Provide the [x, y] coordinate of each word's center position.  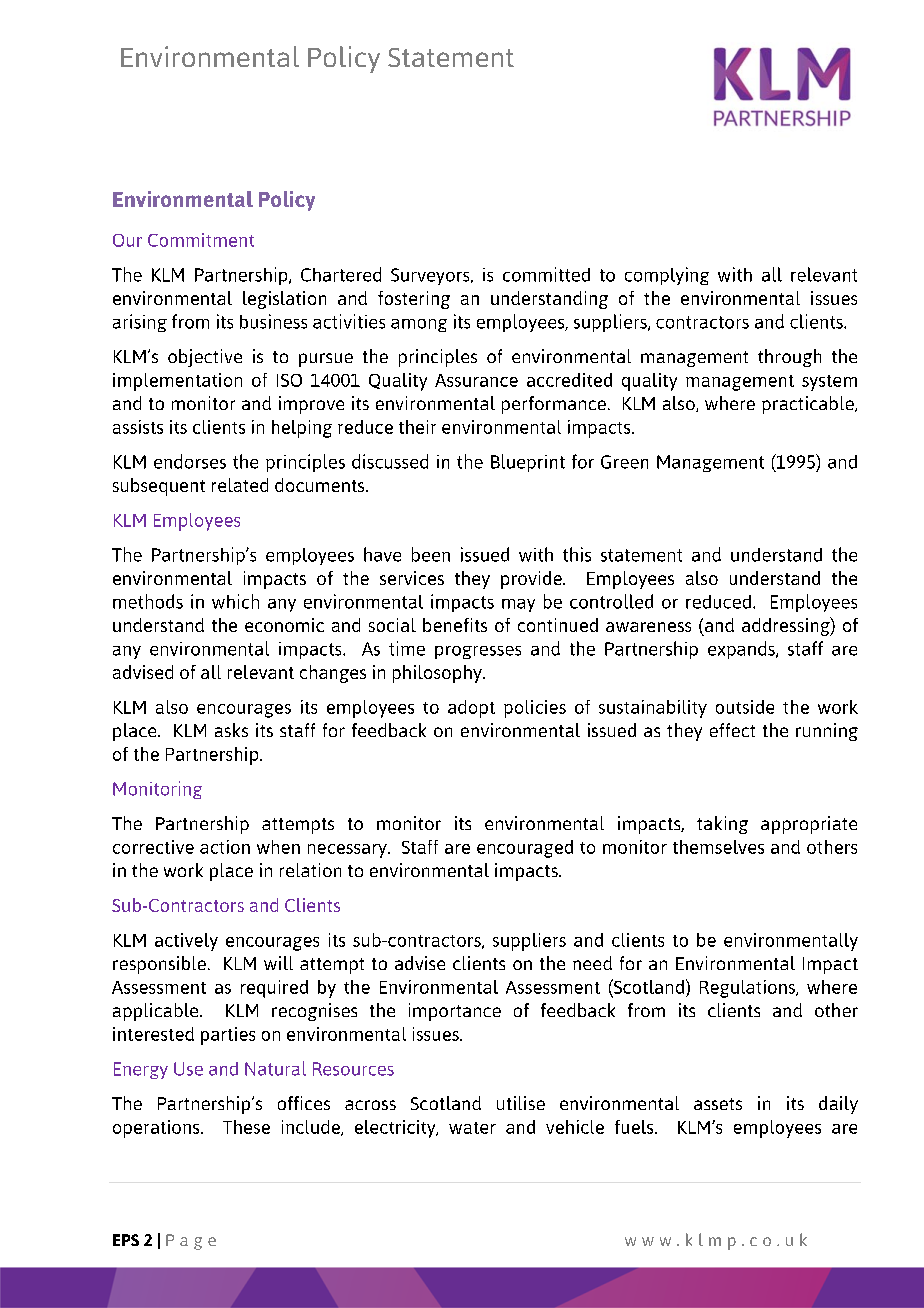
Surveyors [431, 276]
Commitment [201, 240]
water [472, 1128]
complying [667, 276]
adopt [471, 709]
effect [732, 730]
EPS [126, 1240]
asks [231, 730]
